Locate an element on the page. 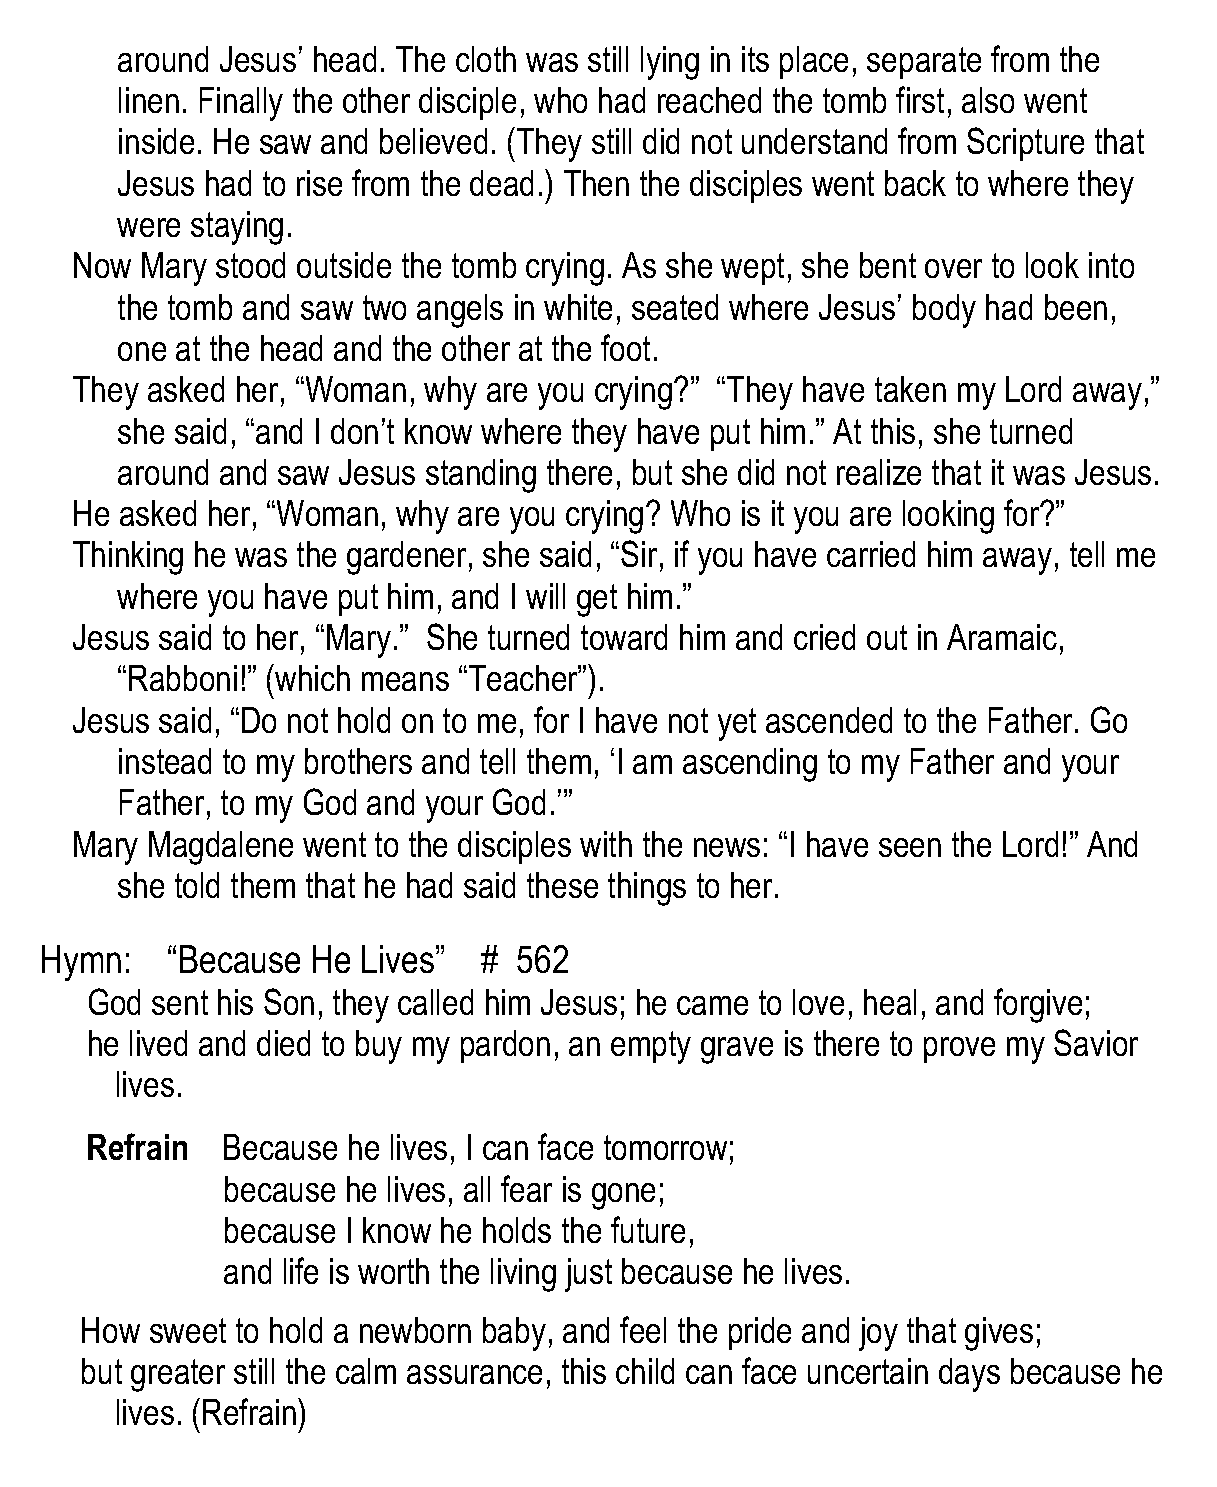 The image size is (1217, 1487). Sir is located at coordinates (639, 553).
